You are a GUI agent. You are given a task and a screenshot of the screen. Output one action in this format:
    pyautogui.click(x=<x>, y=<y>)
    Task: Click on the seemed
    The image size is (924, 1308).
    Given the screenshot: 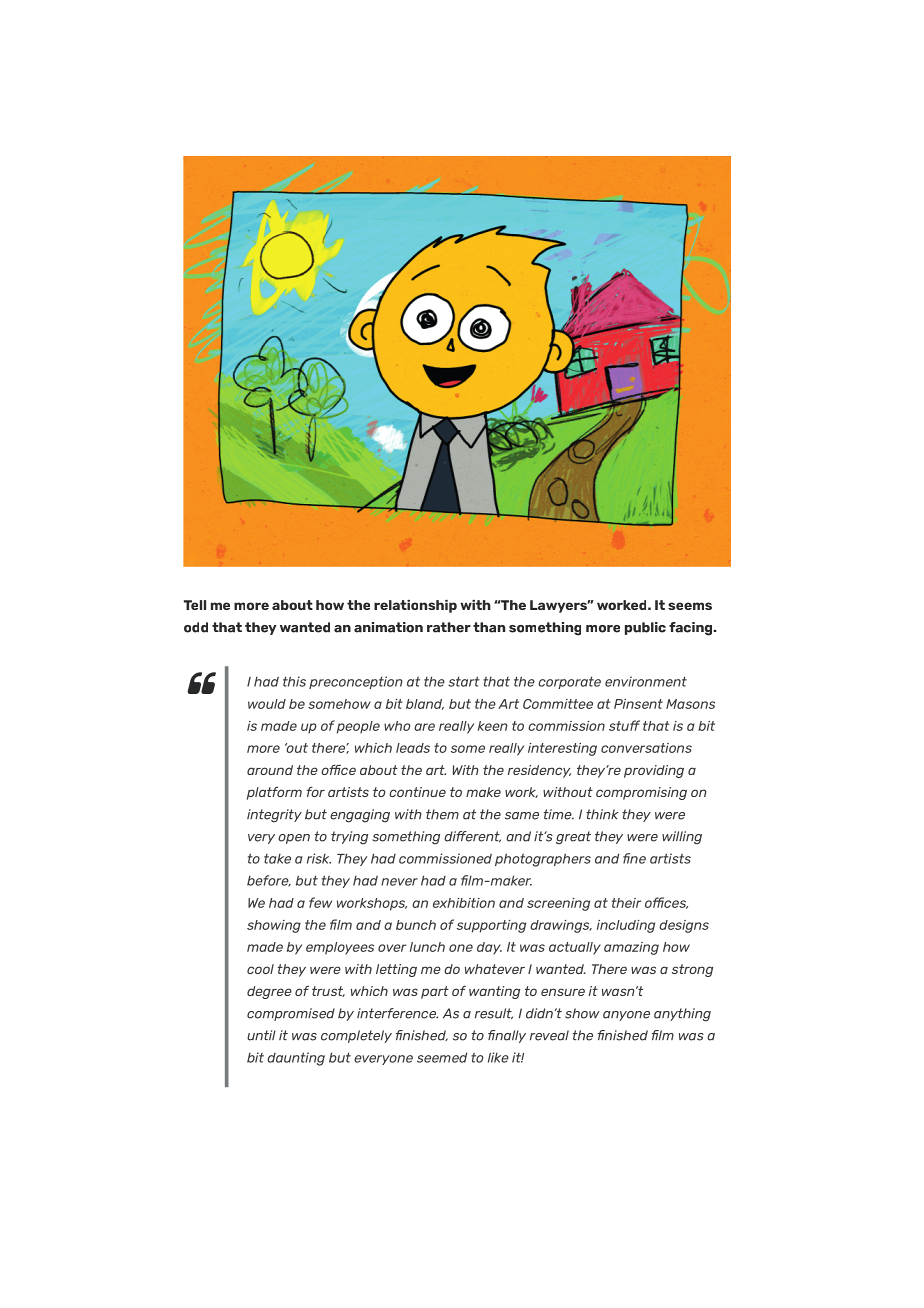 What is the action you would take?
    pyautogui.click(x=442, y=1057)
